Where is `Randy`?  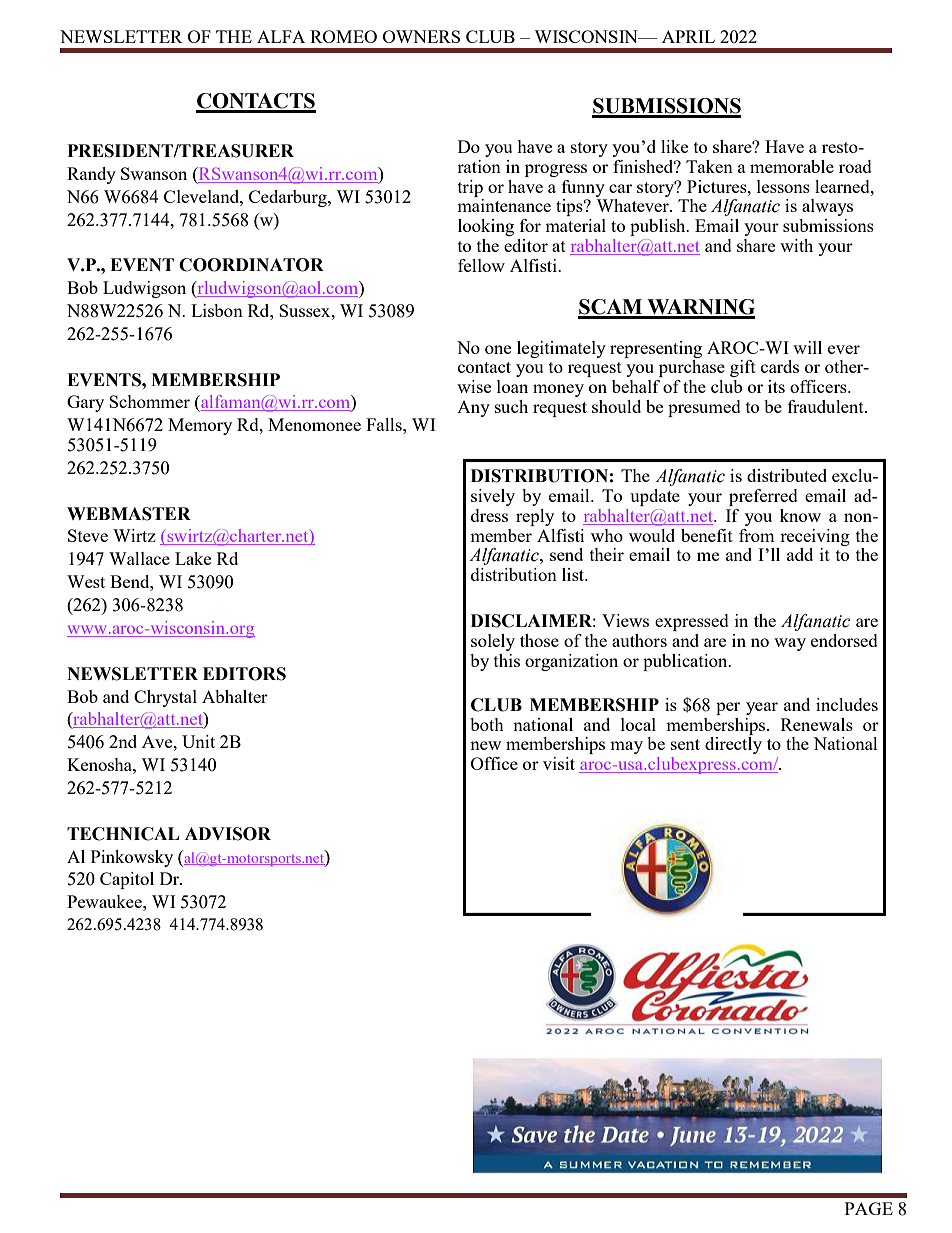
Randy is located at coordinates (91, 175).
